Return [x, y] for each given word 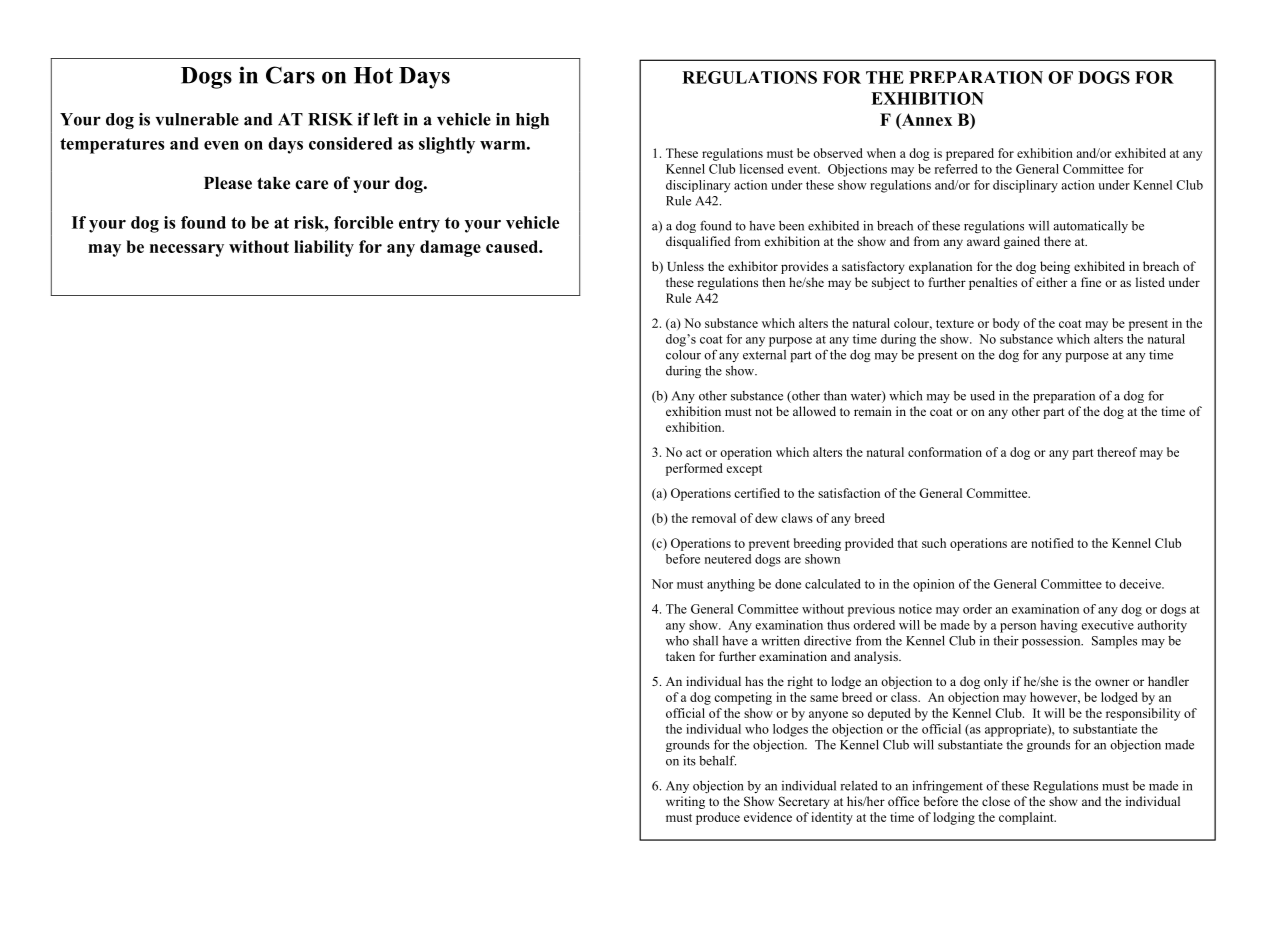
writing [685, 802]
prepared [970, 154]
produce [718, 818]
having [1058, 626]
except [744, 470]
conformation [945, 452]
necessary [187, 250]
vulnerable [197, 119]
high [532, 121]
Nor [662, 584]
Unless [685, 266]
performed [694, 469]
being [1055, 267]
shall [705, 641]
